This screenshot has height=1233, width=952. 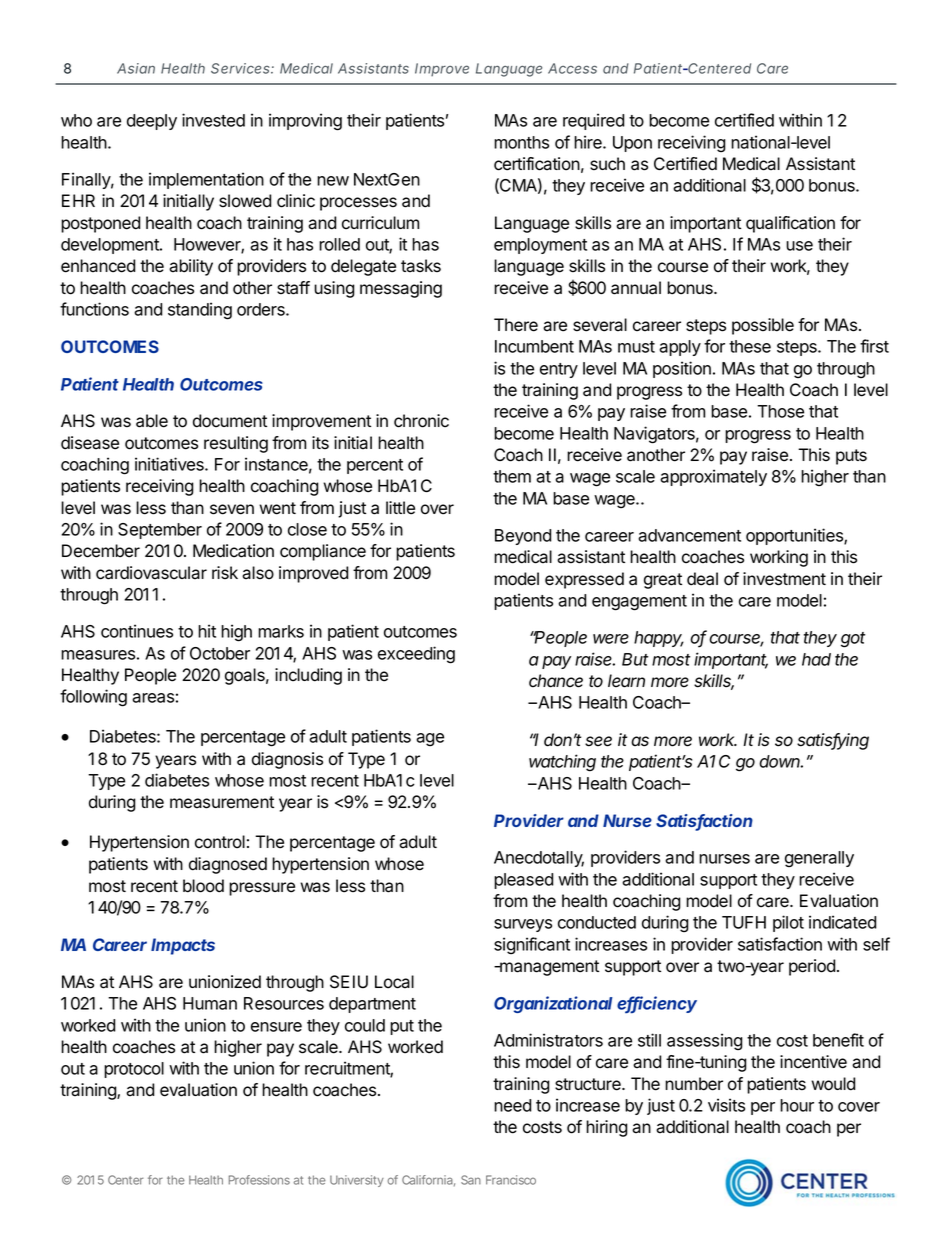 I want to click on Professions, so click(x=259, y=1180).
